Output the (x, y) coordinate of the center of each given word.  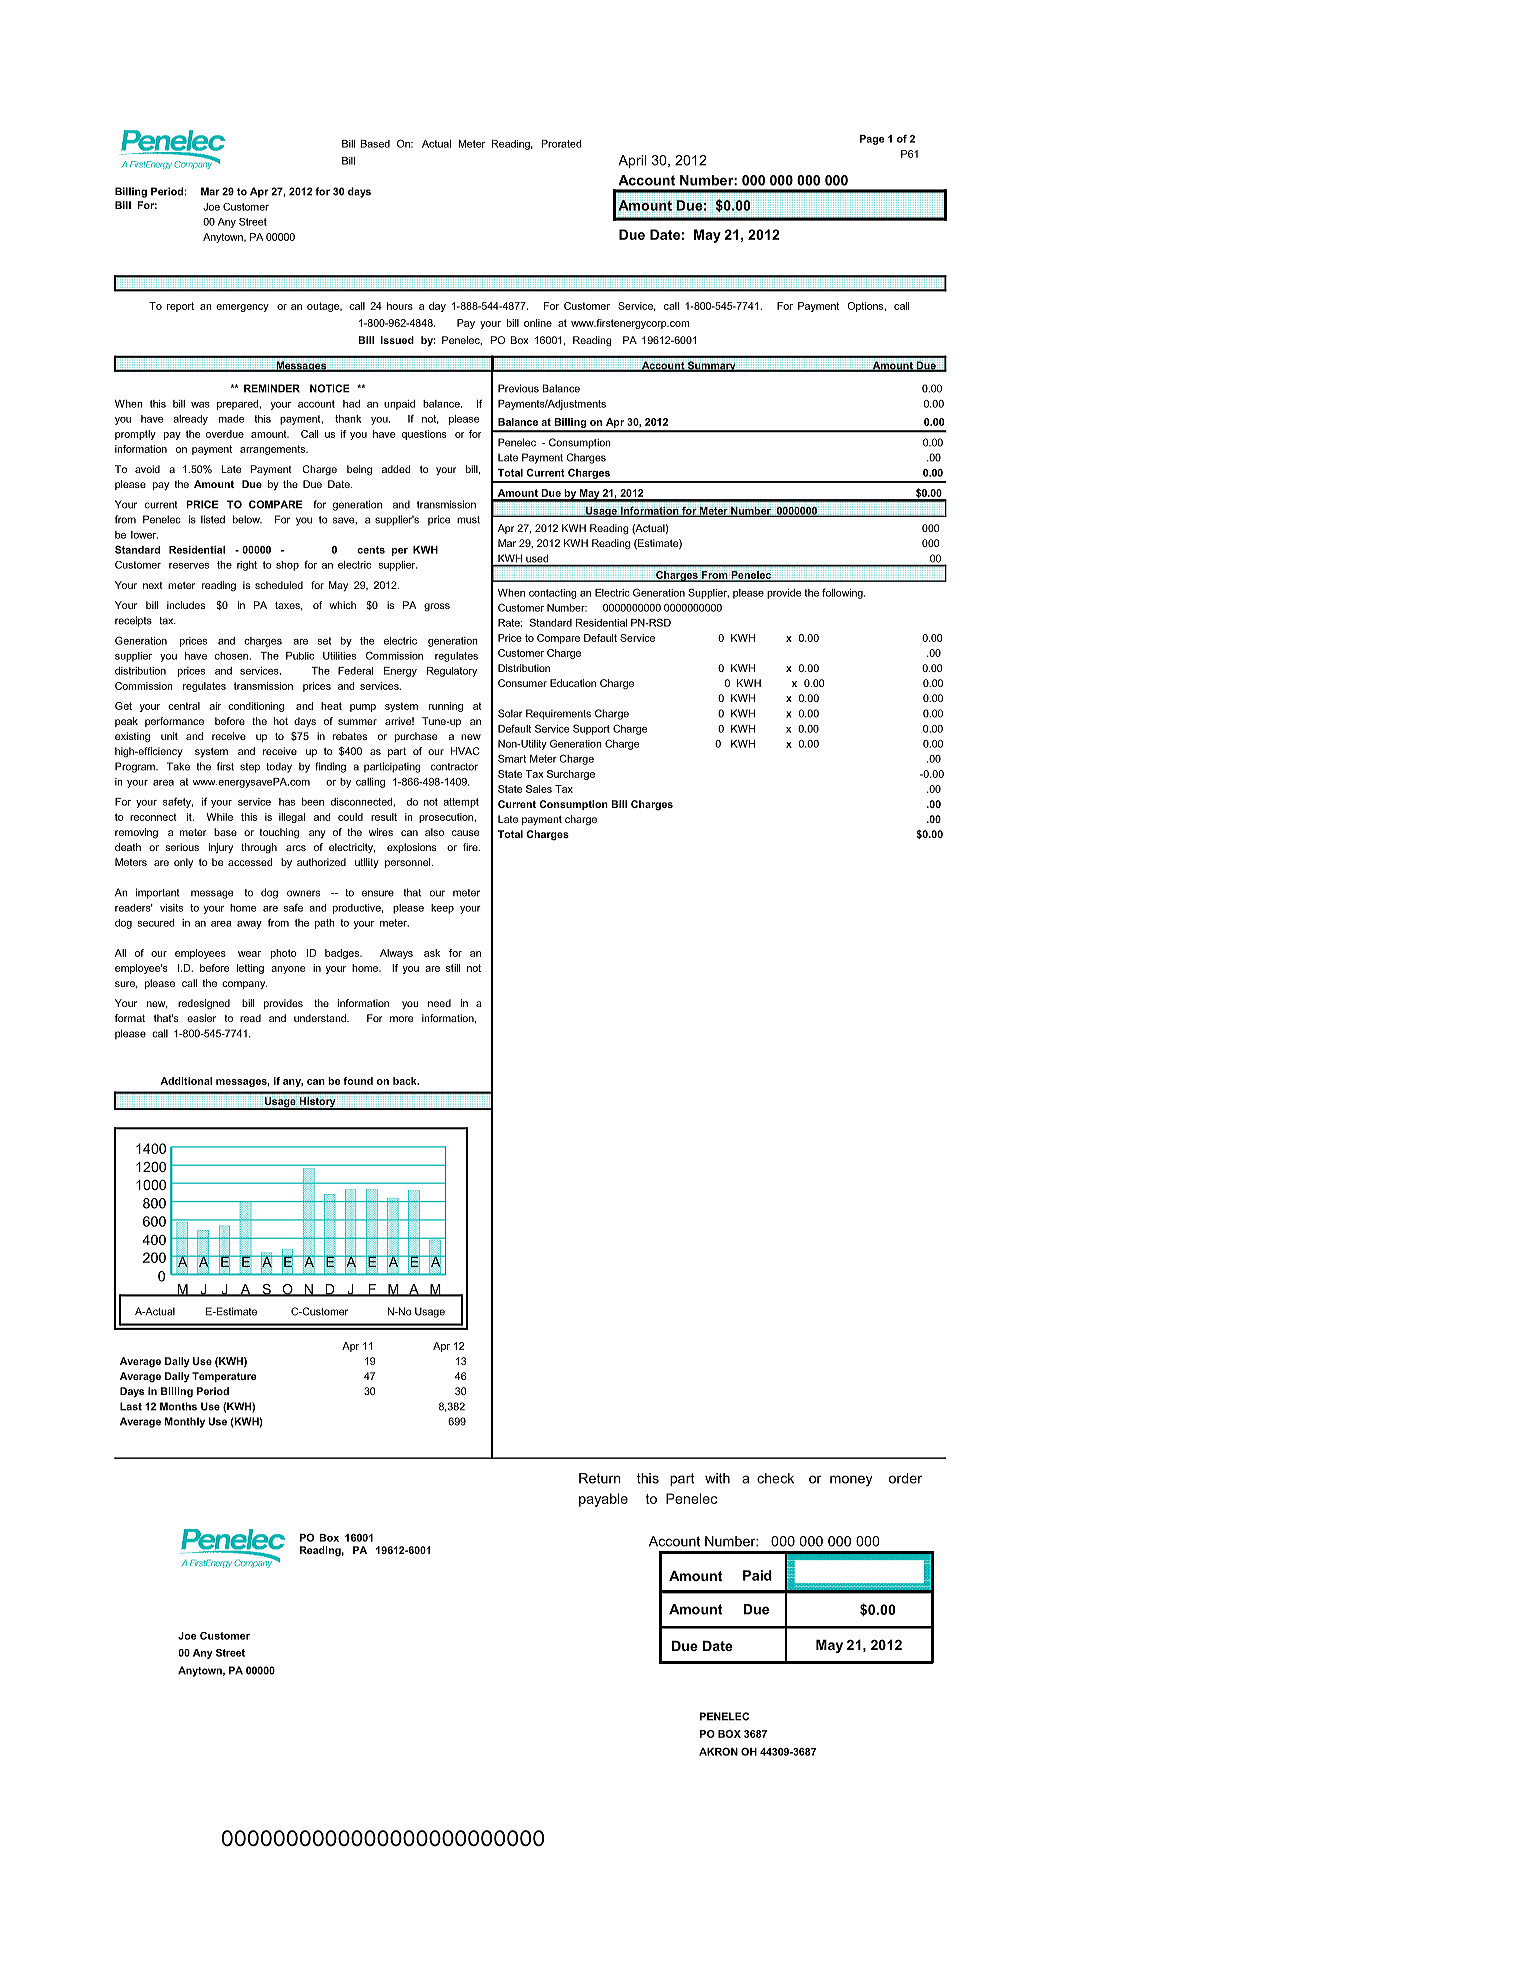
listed (213, 519)
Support (591, 729)
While (219, 817)
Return (599, 1478)
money (851, 1481)
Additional (186, 1081)
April (632, 161)
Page (872, 140)
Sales (539, 789)
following (843, 593)
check (775, 1478)
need (439, 1003)
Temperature (224, 1377)
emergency (242, 308)
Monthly (185, 1422)
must (468, 520)
